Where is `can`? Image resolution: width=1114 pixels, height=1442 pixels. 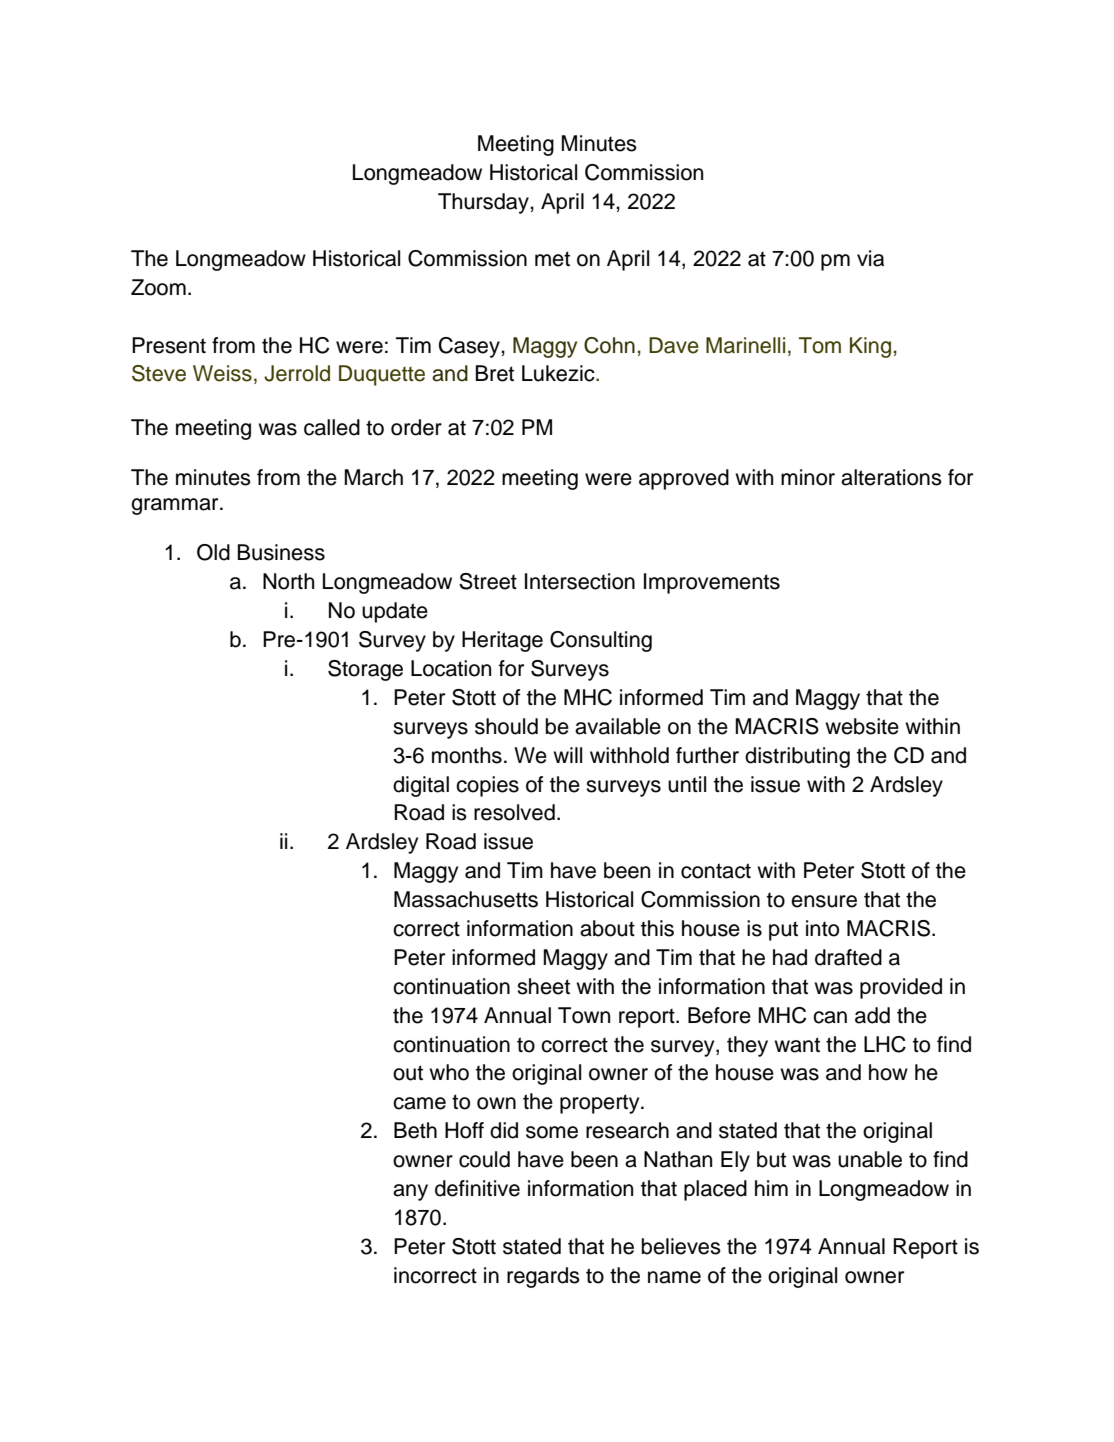 can is located at coordinates (830, 1017).
